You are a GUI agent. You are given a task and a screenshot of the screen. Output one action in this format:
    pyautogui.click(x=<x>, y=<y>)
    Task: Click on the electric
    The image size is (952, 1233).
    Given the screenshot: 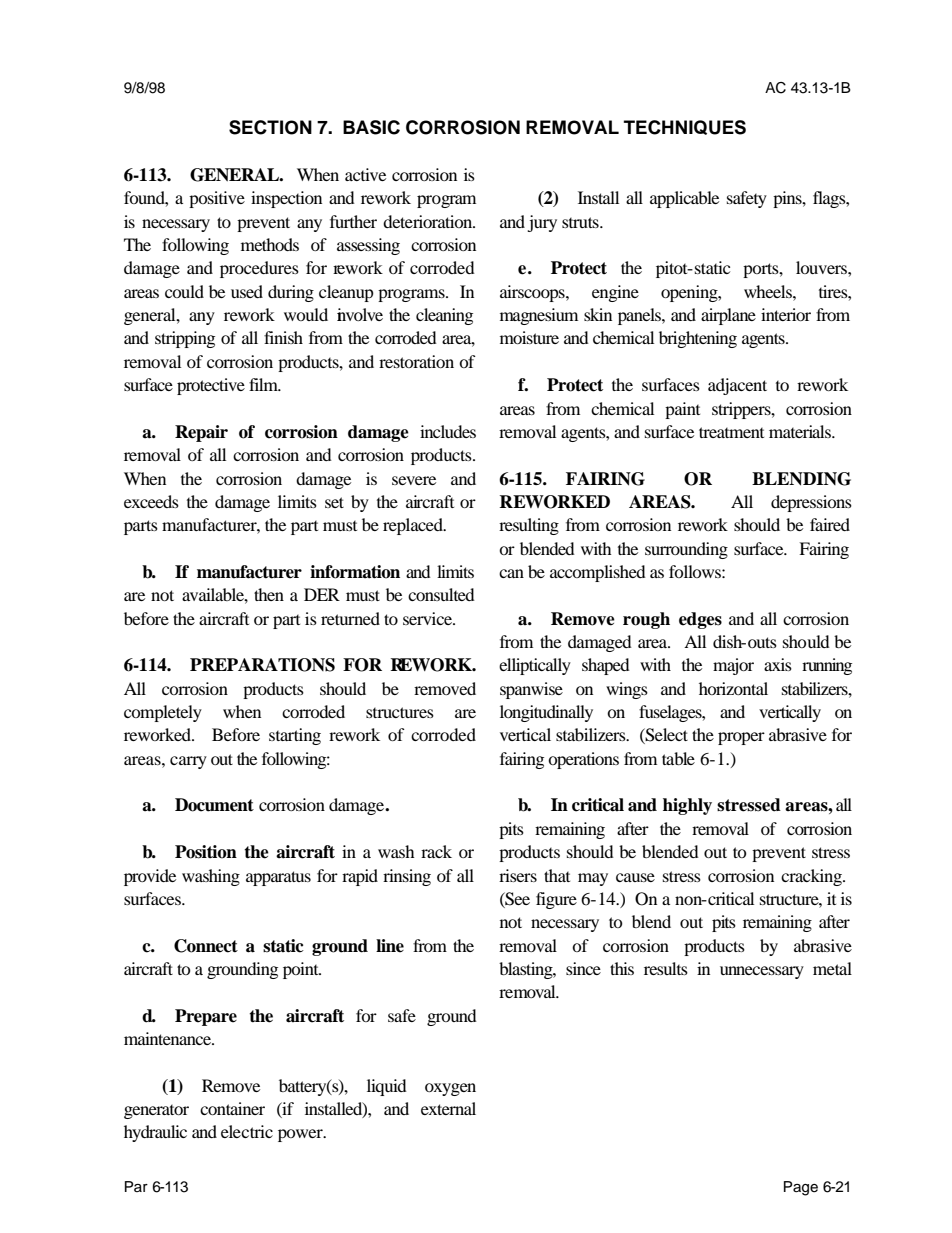 What is the action you would take?
    pyautogui.click(x=247, y=1131)
